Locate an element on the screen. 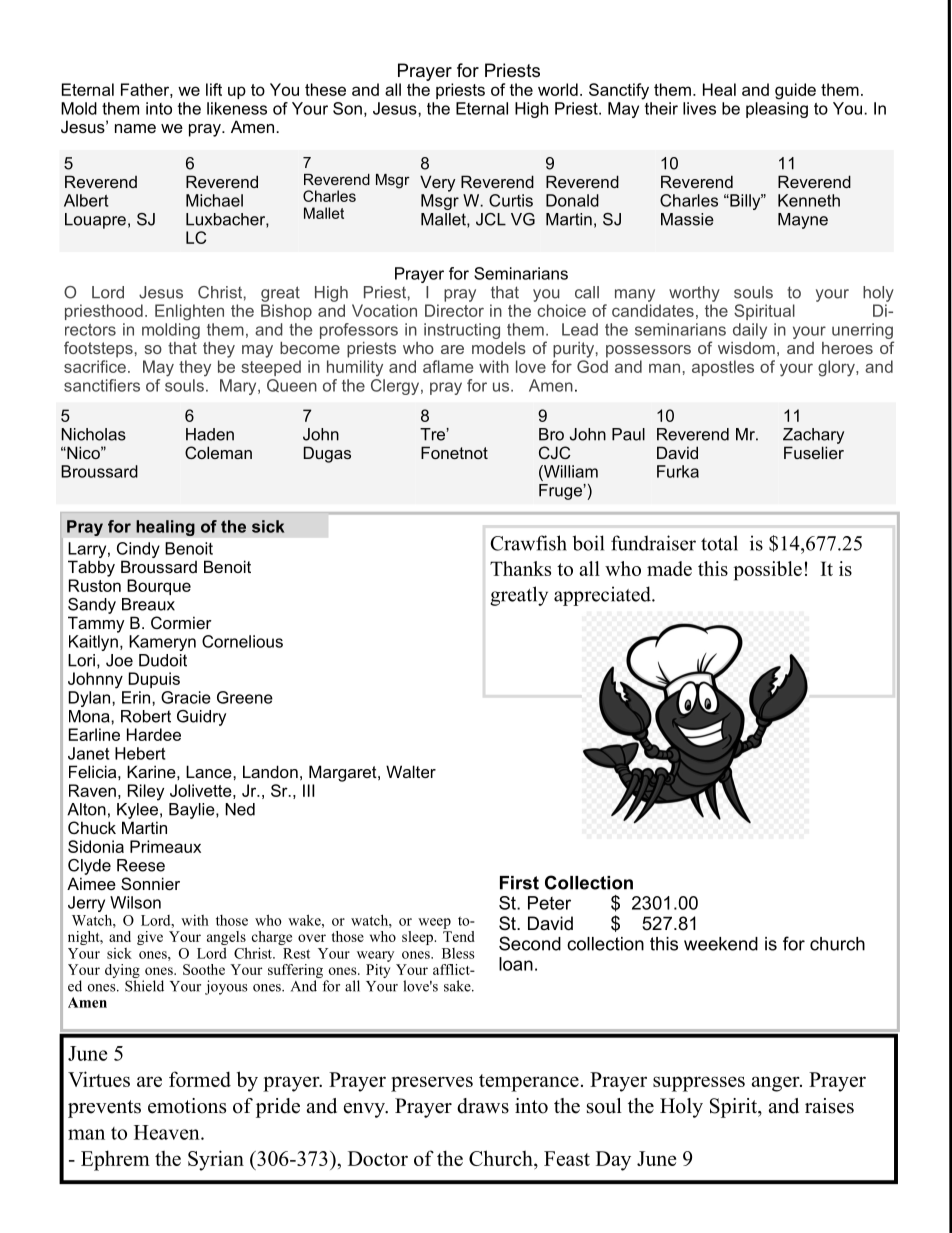 The image size is (952, 1233). Zachary is located at coordinates (813, 436).
